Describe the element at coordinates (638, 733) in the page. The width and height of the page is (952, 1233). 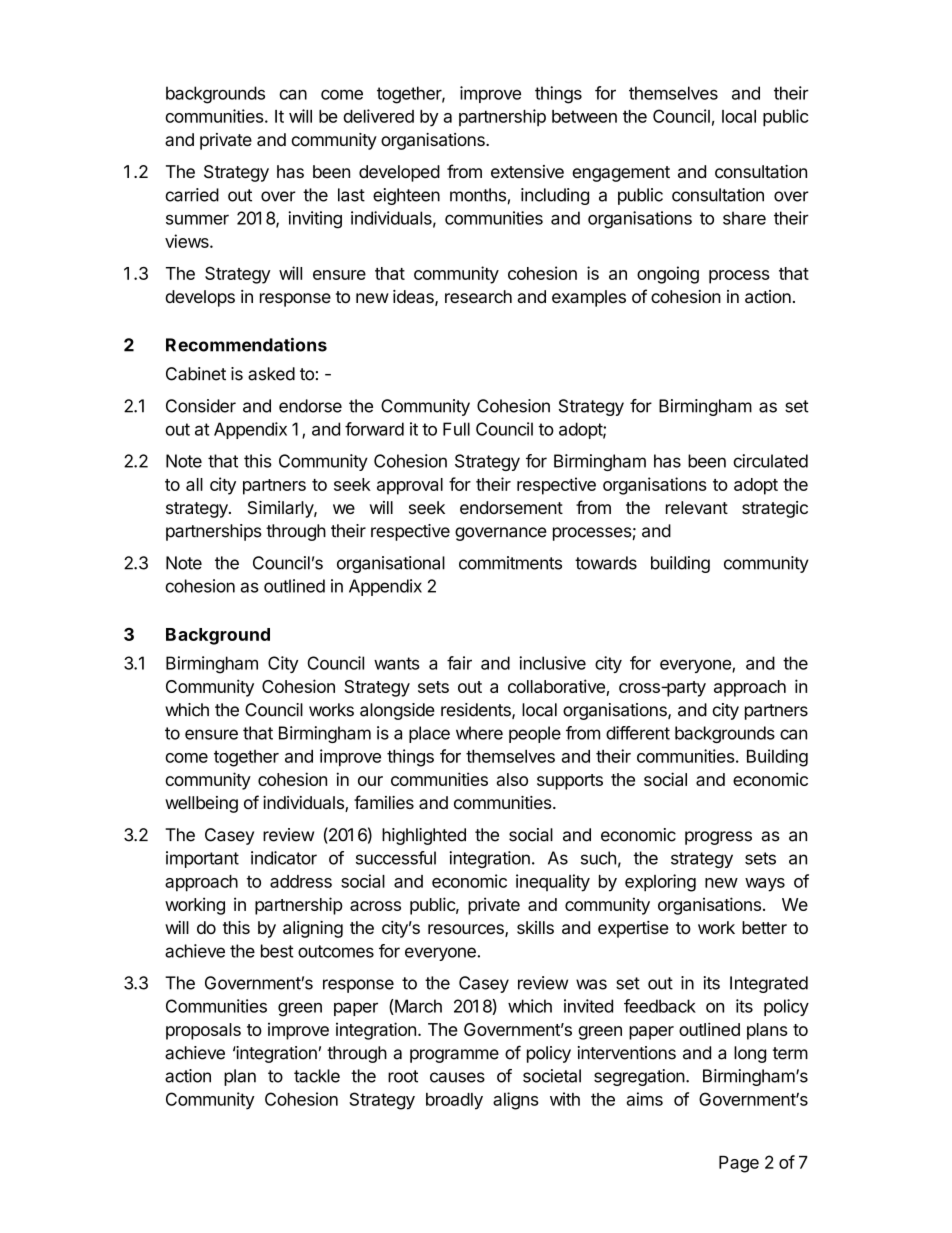
I see `different` at that location.
